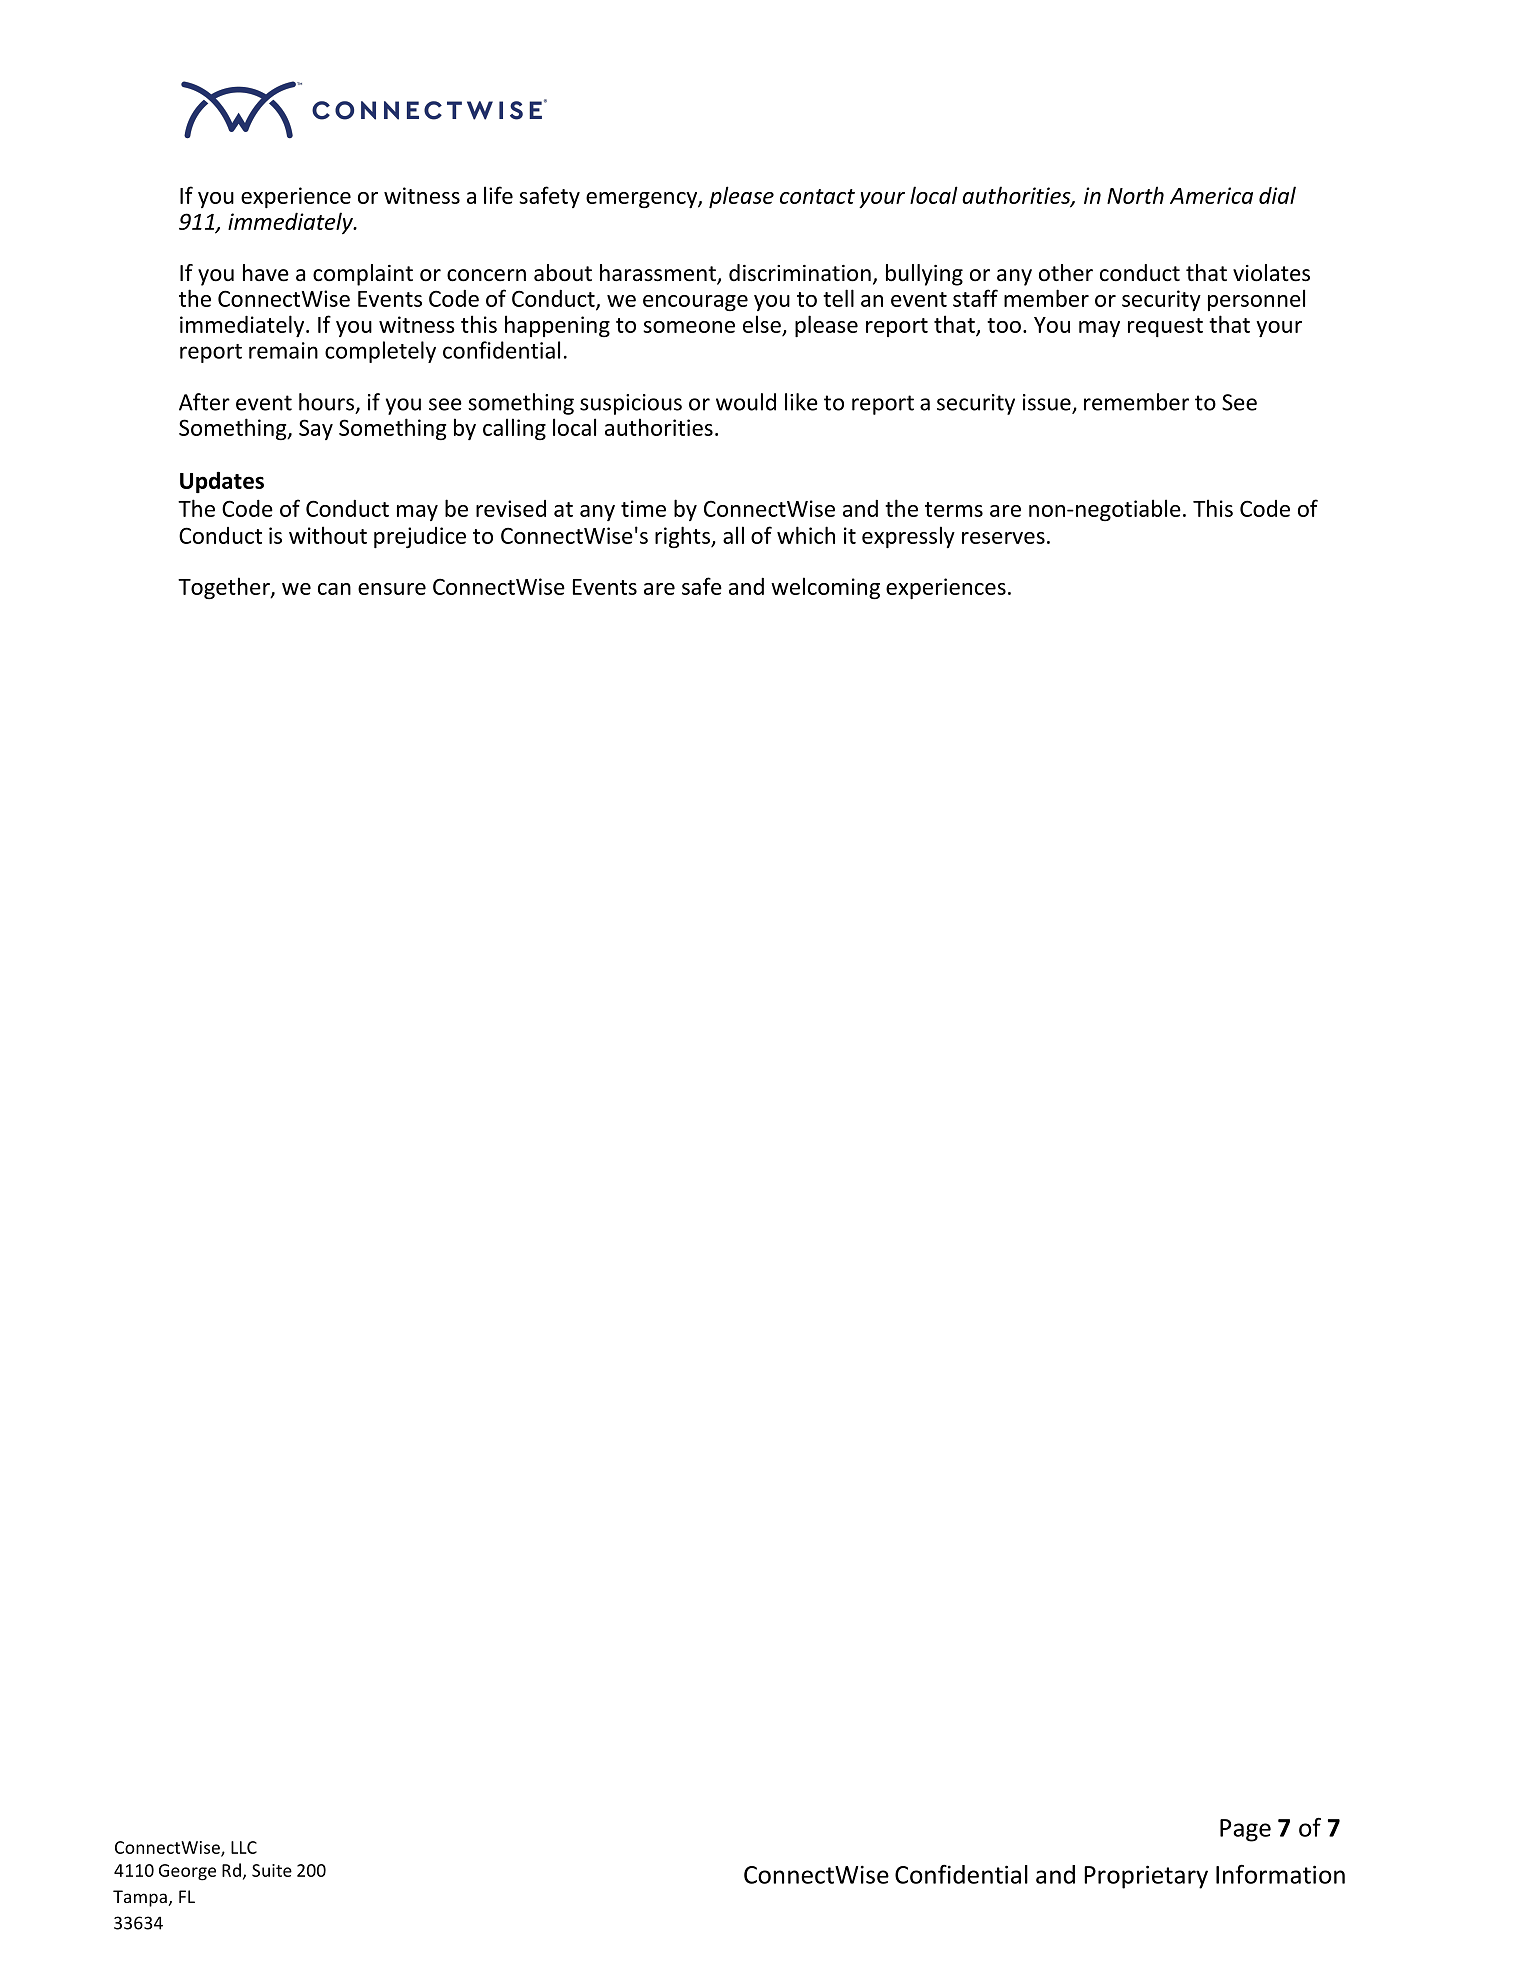  Describe the element at coordinates (908, 537) in the screenshot. I see `expressly` at that location.
